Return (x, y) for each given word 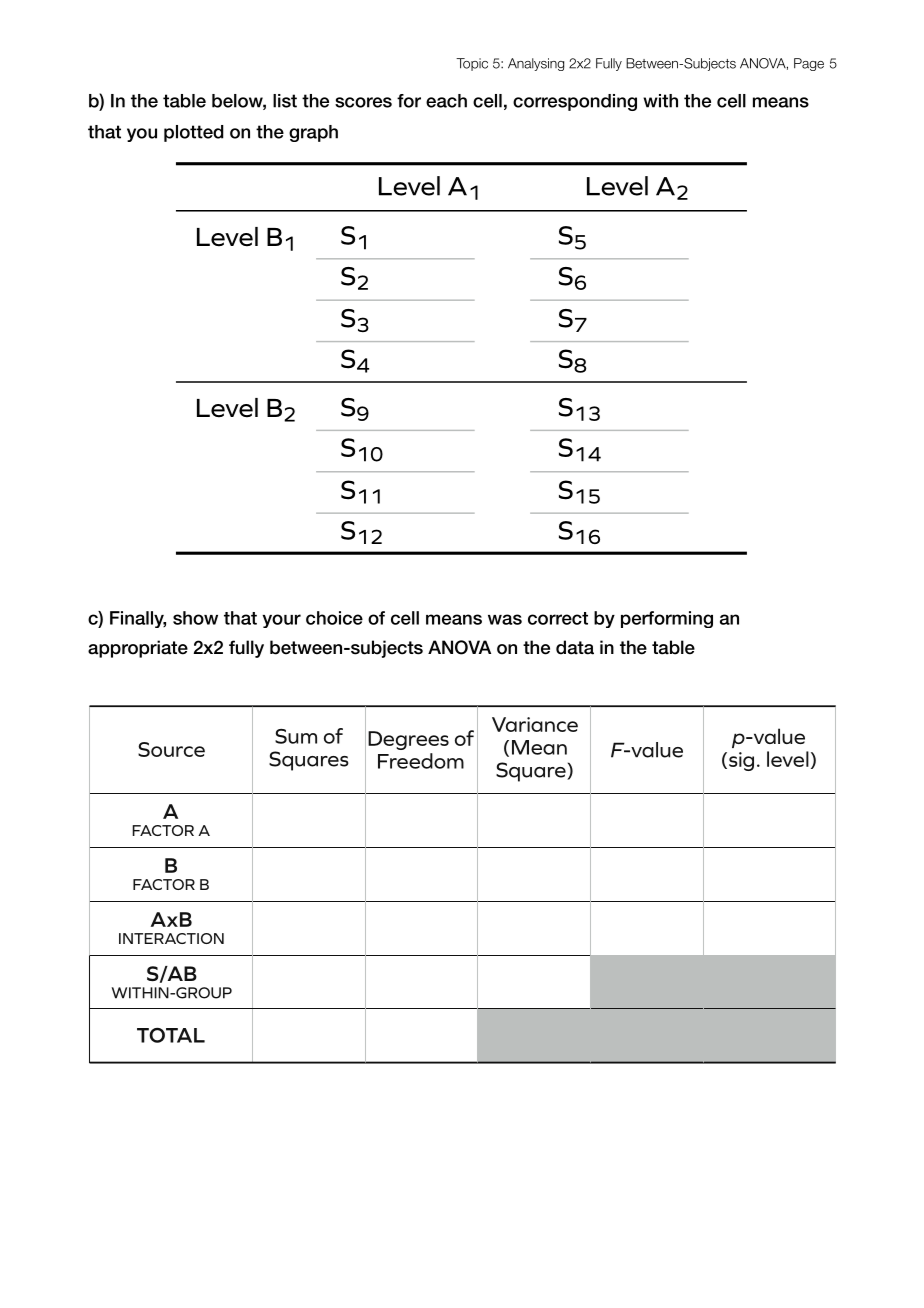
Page (809, 64)
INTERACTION (171, 938)
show (195, 618)
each (446, 101)
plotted (194, 133)
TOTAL (171, 1035)
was (505, 619)
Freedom (421, 761)
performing (667, 619)
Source (171, 749)
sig (741, 761)
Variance (535, 724)
